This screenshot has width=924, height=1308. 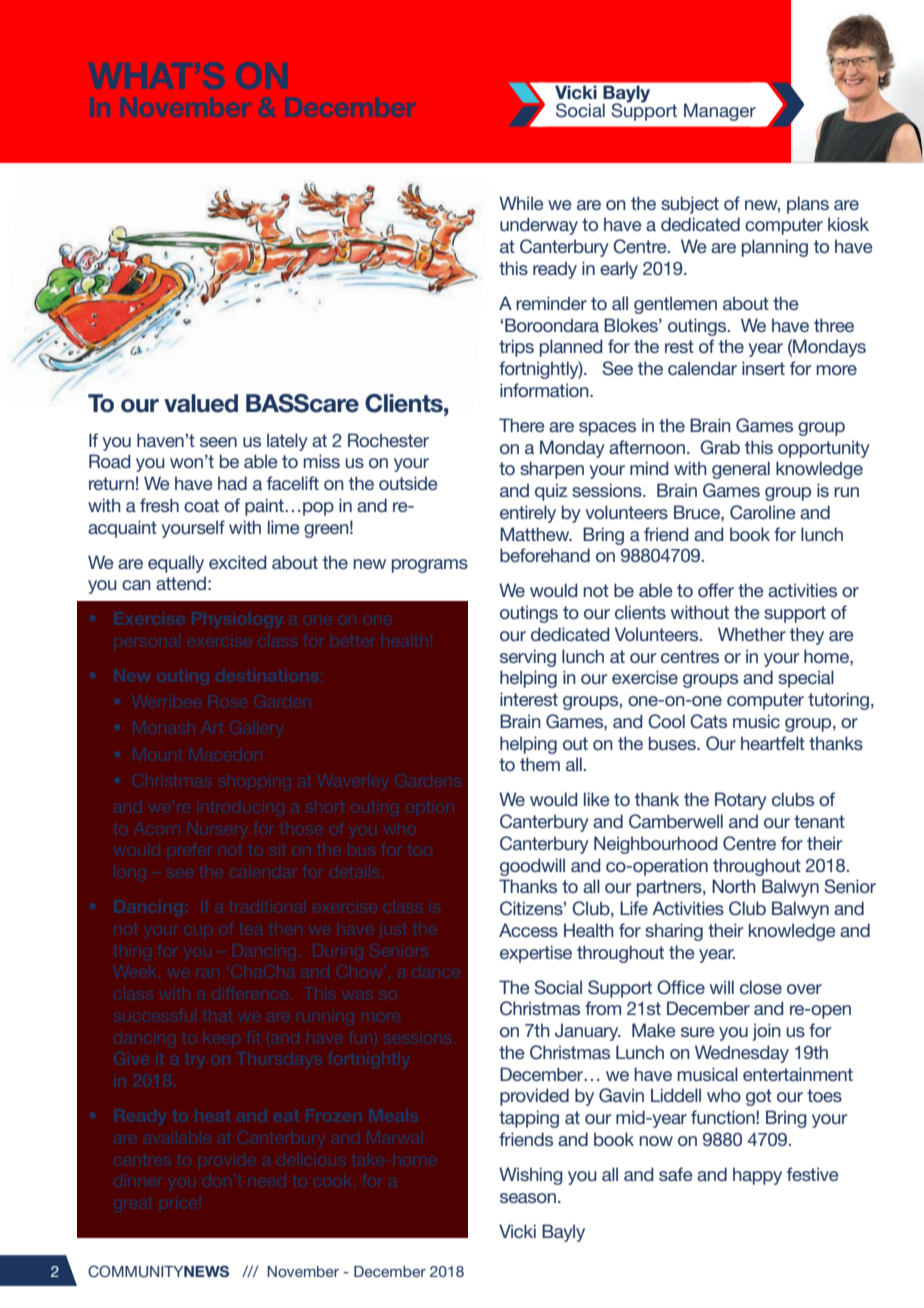 What do you see at coordinates (176, 564) in the screenshot?
I see `equally` at bounding box center [176, 564].
